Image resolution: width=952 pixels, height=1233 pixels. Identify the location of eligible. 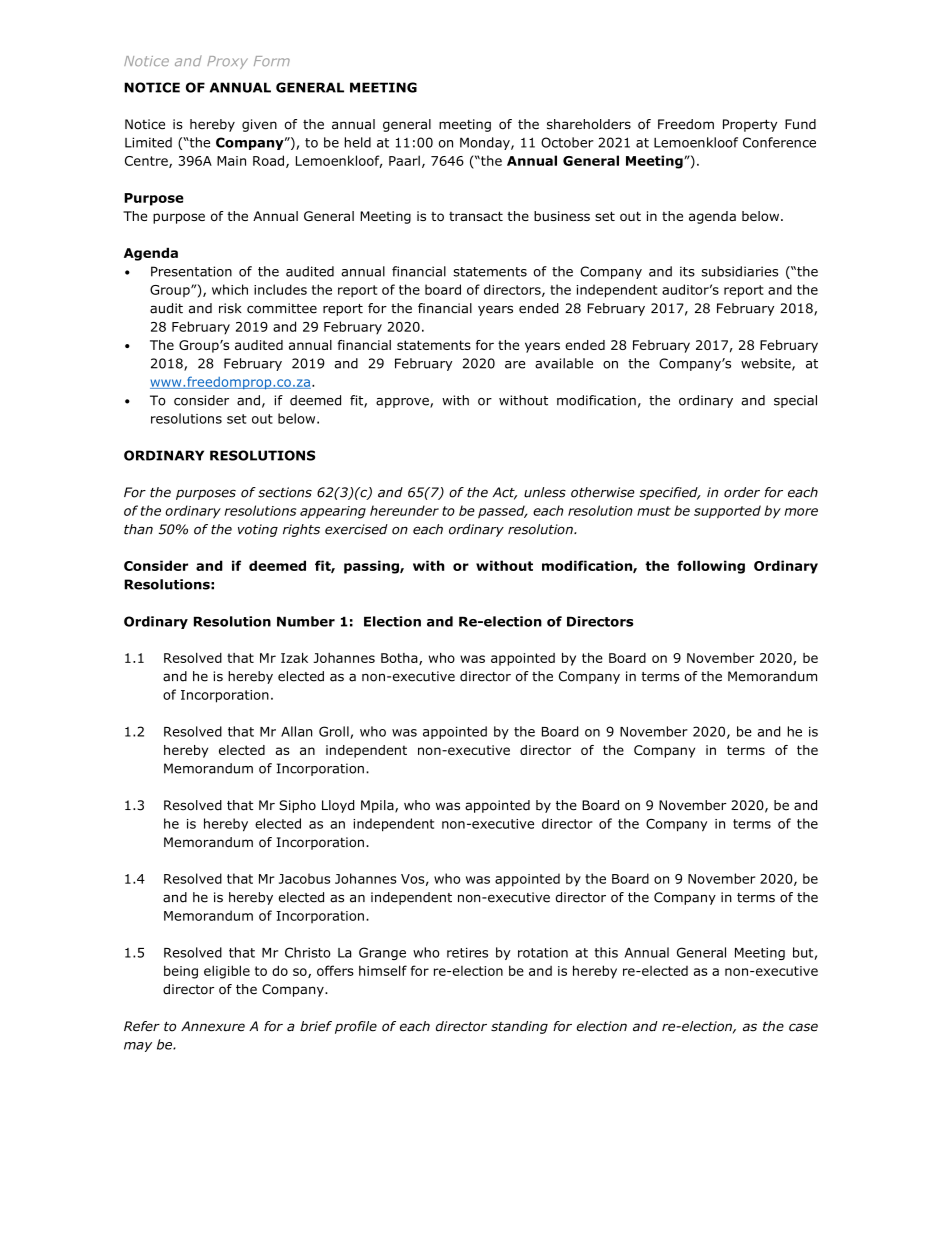
(227, 972).
